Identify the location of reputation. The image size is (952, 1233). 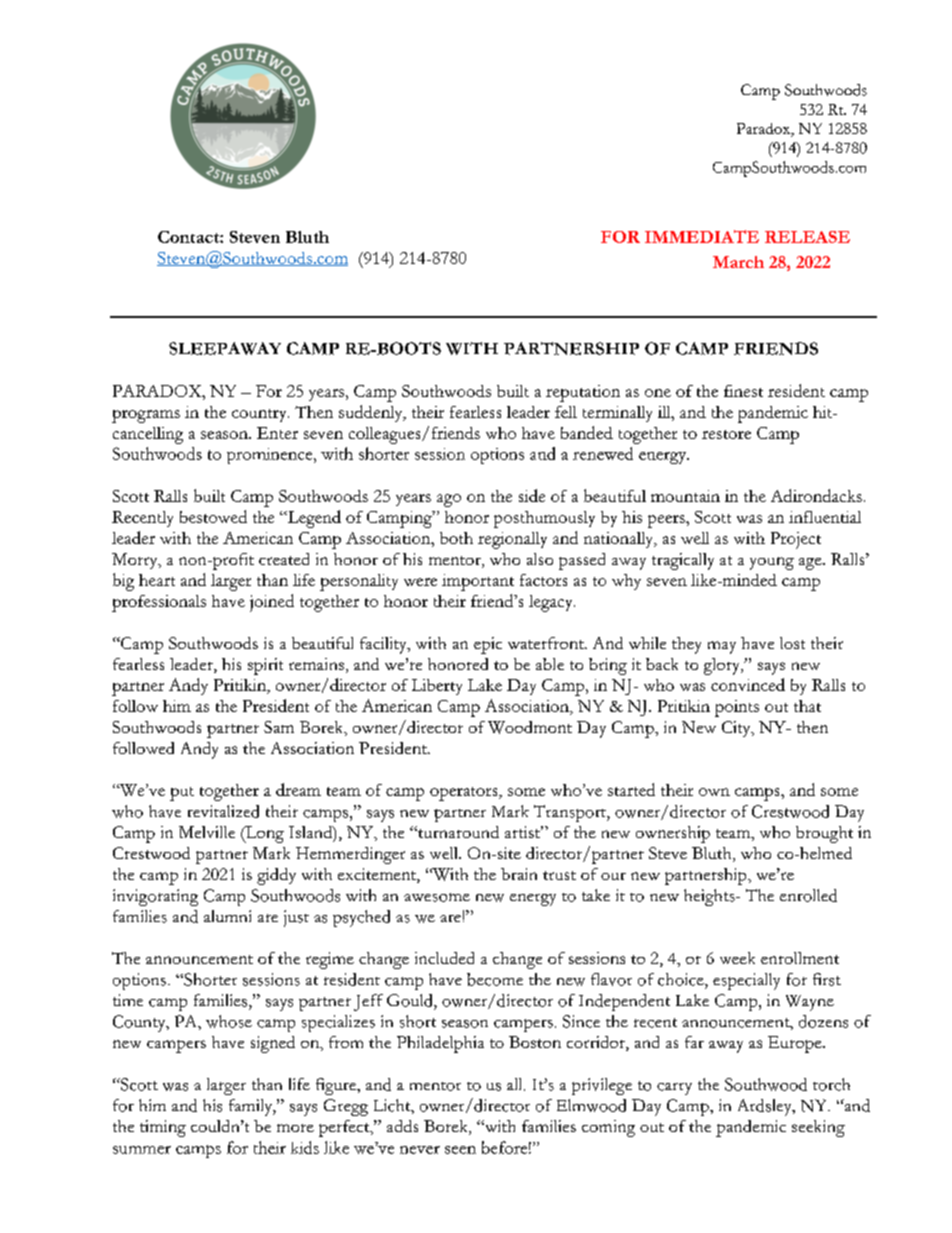
(583, 393).
